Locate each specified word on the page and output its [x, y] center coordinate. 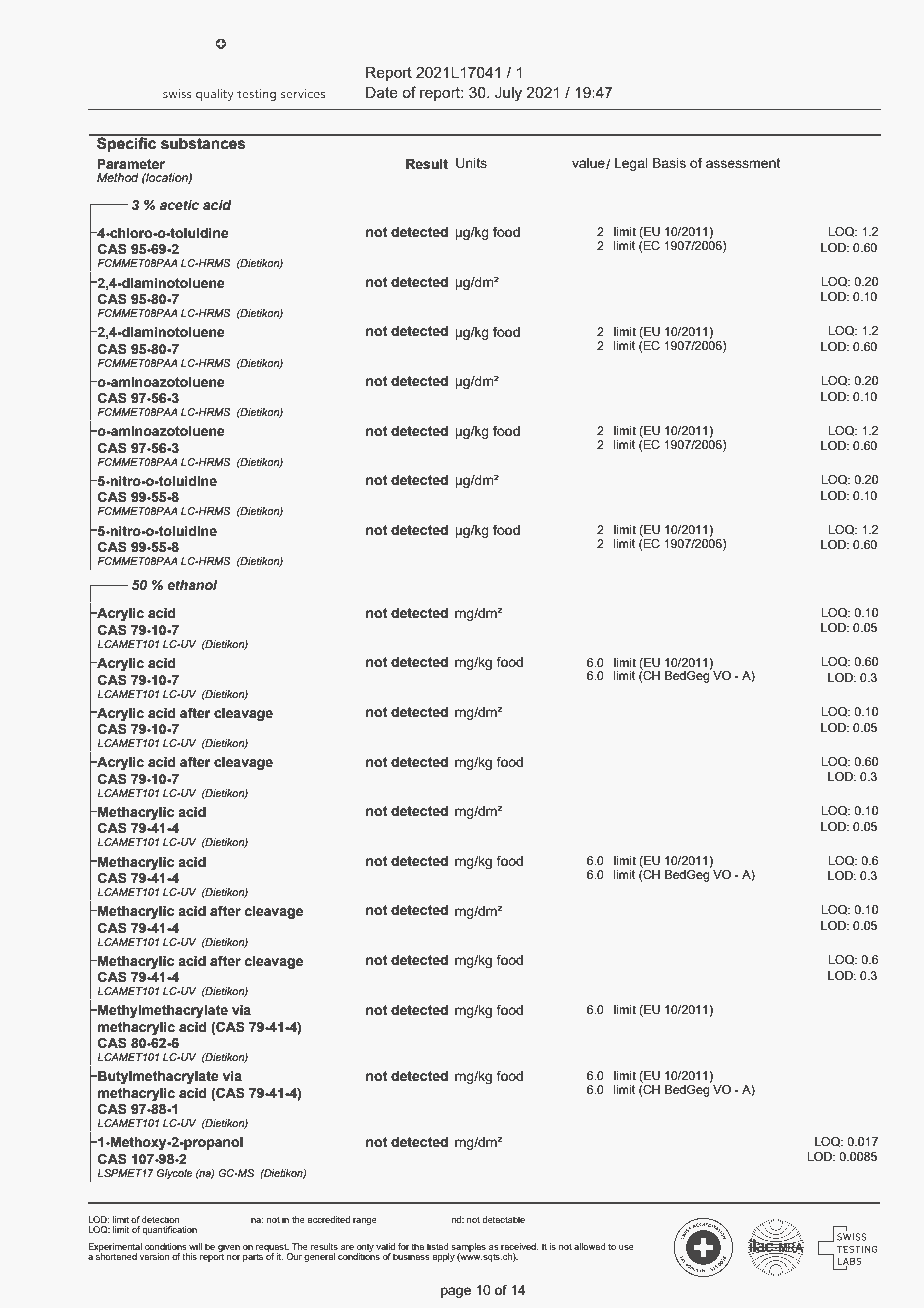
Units [471, 163]
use [626, 1247]
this [190, 1256]
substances [203, 142]
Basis [669, 163]
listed [438, 1246]
